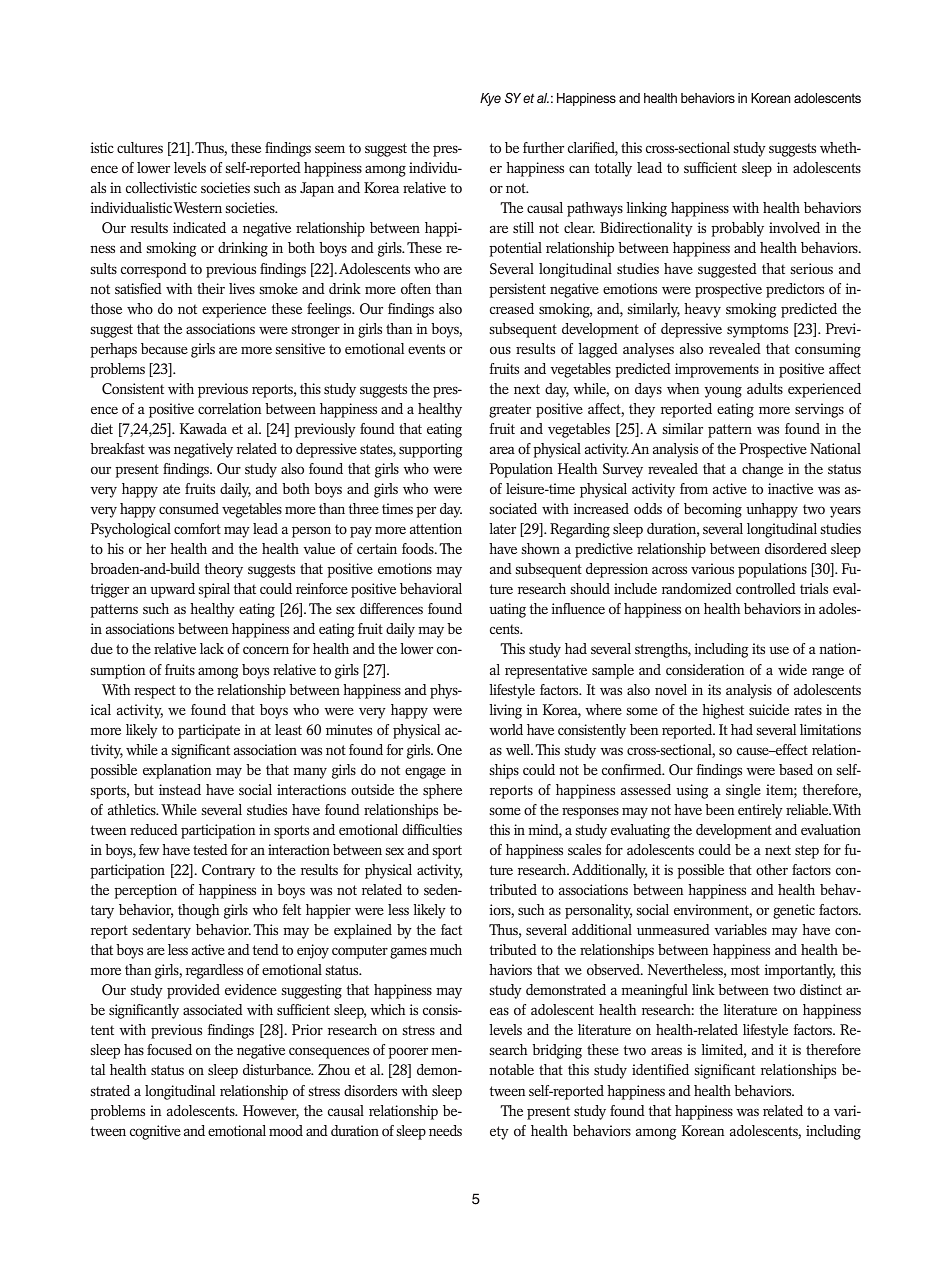 Image resolution: width=952 pixels, height=1270 pixels. I want to click on single, so click(743, 791).
